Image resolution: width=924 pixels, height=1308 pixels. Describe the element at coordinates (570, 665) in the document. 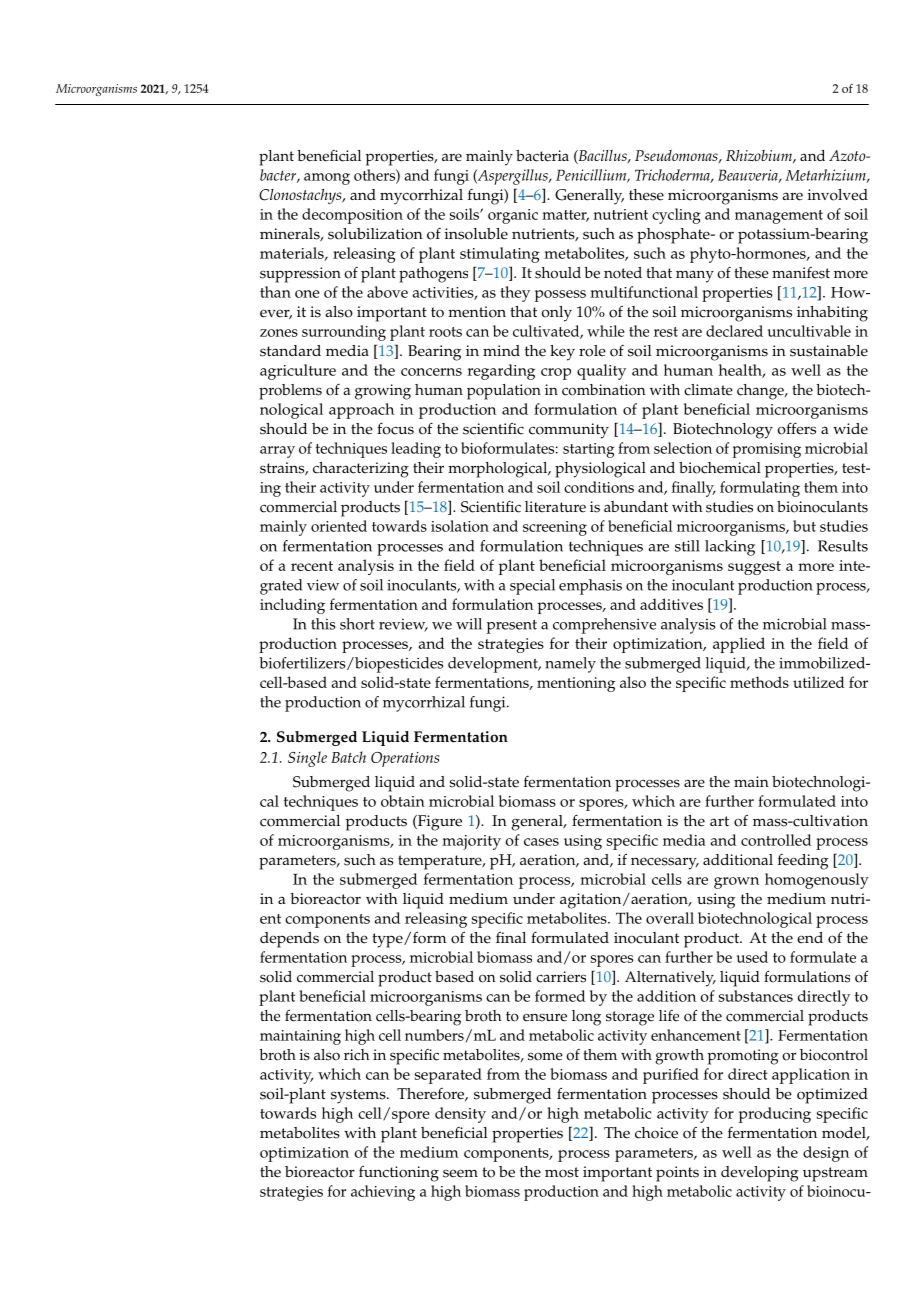

I see `namely` at that location.
